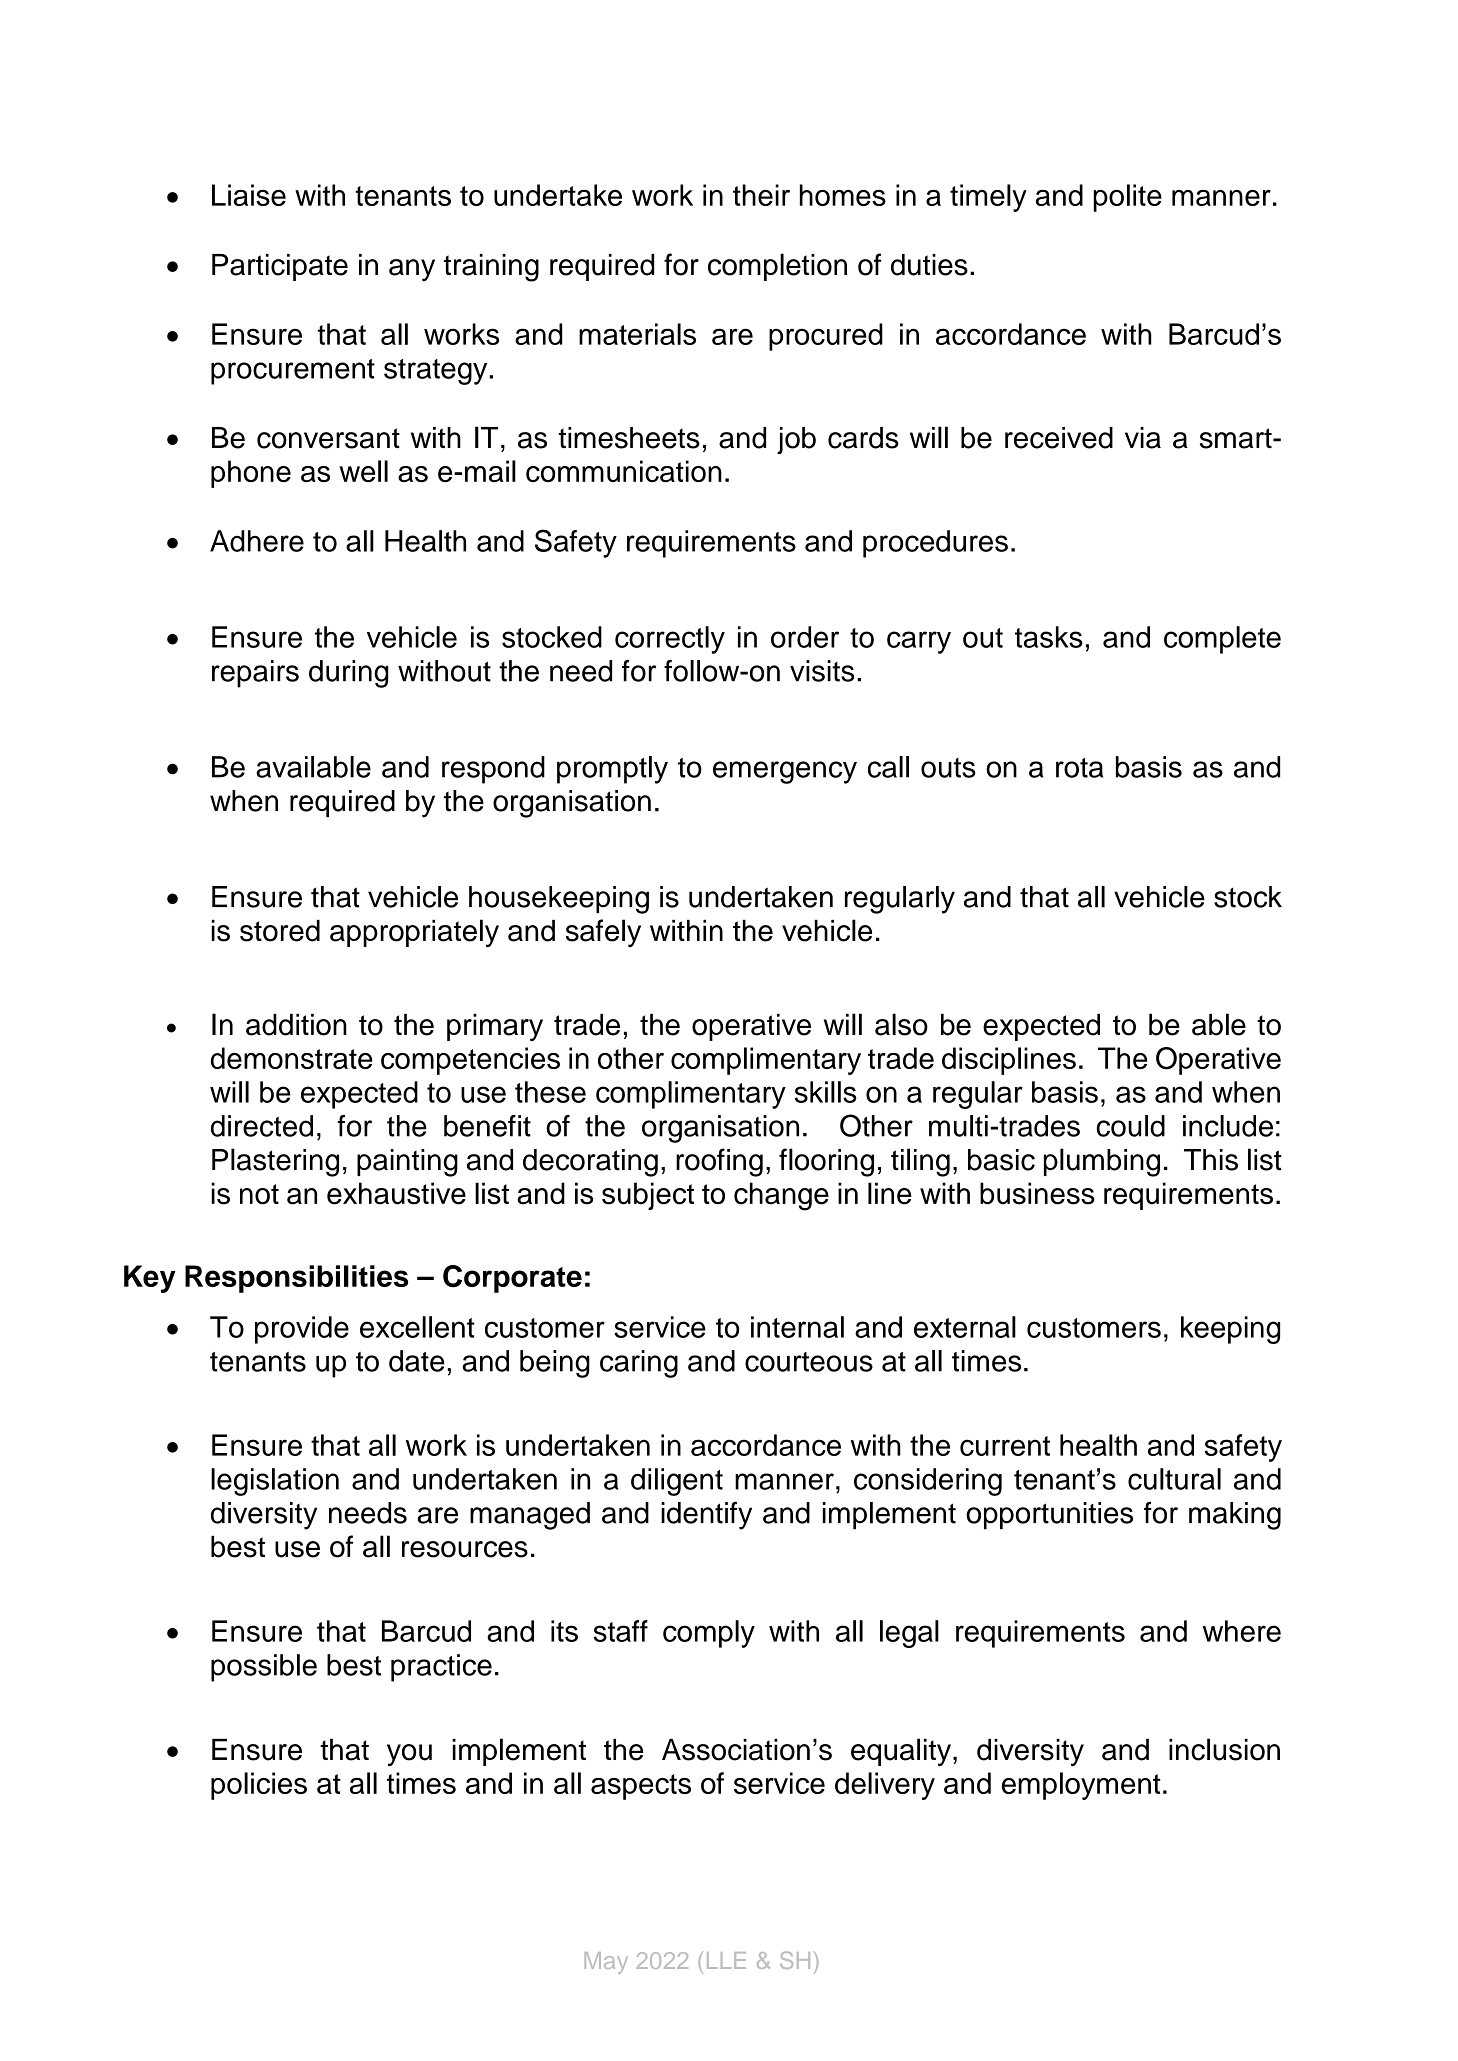 This image has height=2061, width=1458. Describe the element at coordinates (1131, 1126) in the image. I see `could` at that location.
